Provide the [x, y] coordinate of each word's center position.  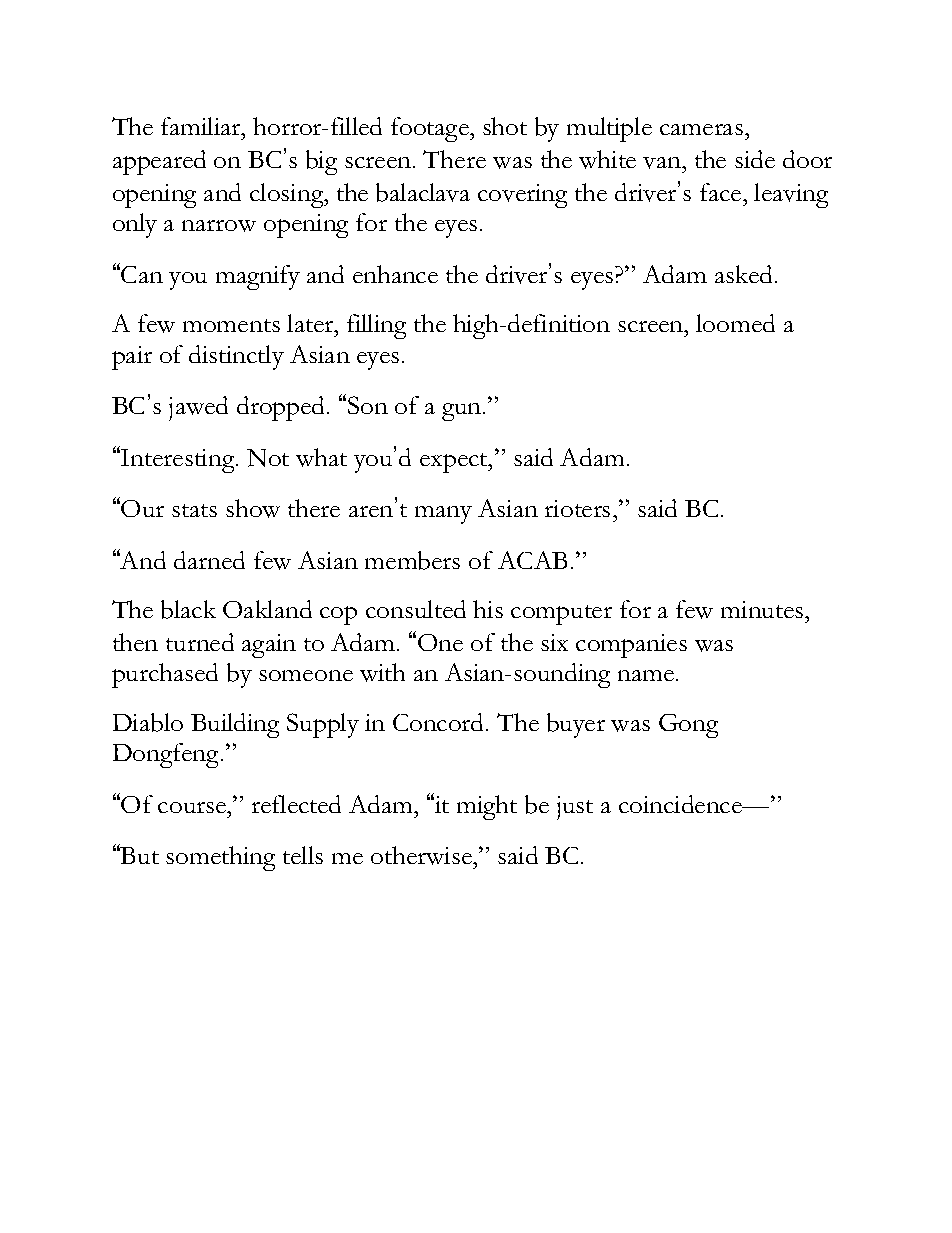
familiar [202, 126]
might [487, 807]
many [443, 515]
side [755, 159]
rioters [577, 508]
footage [431, 129]
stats [194, 510]
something [220, 858]
